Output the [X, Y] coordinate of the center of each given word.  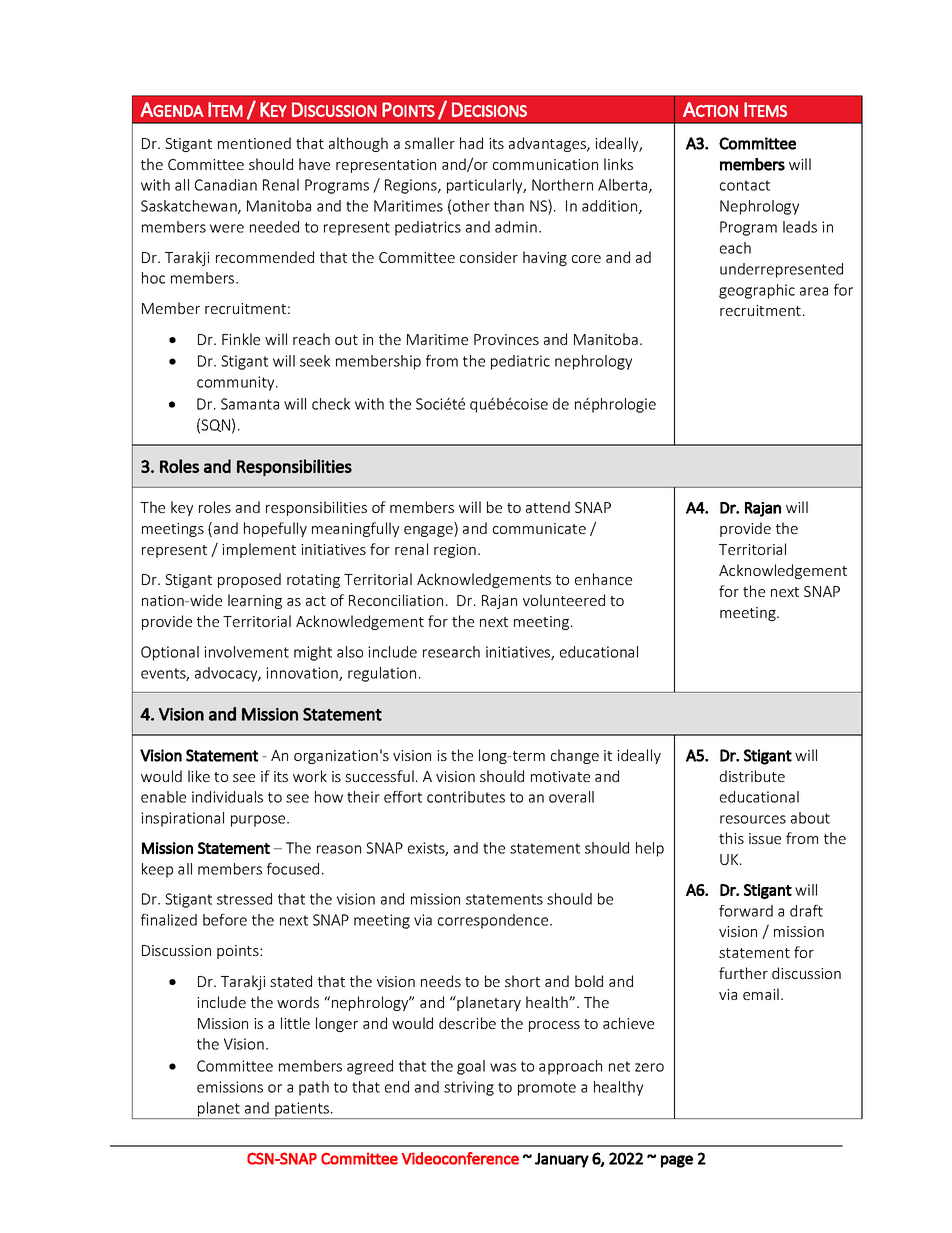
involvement [246, 652]
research [451, 652]
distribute [752, 776]
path [314, 1088]
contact [745, 185]
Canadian [226, 185]
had [471, 143]
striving [469, 1088]
